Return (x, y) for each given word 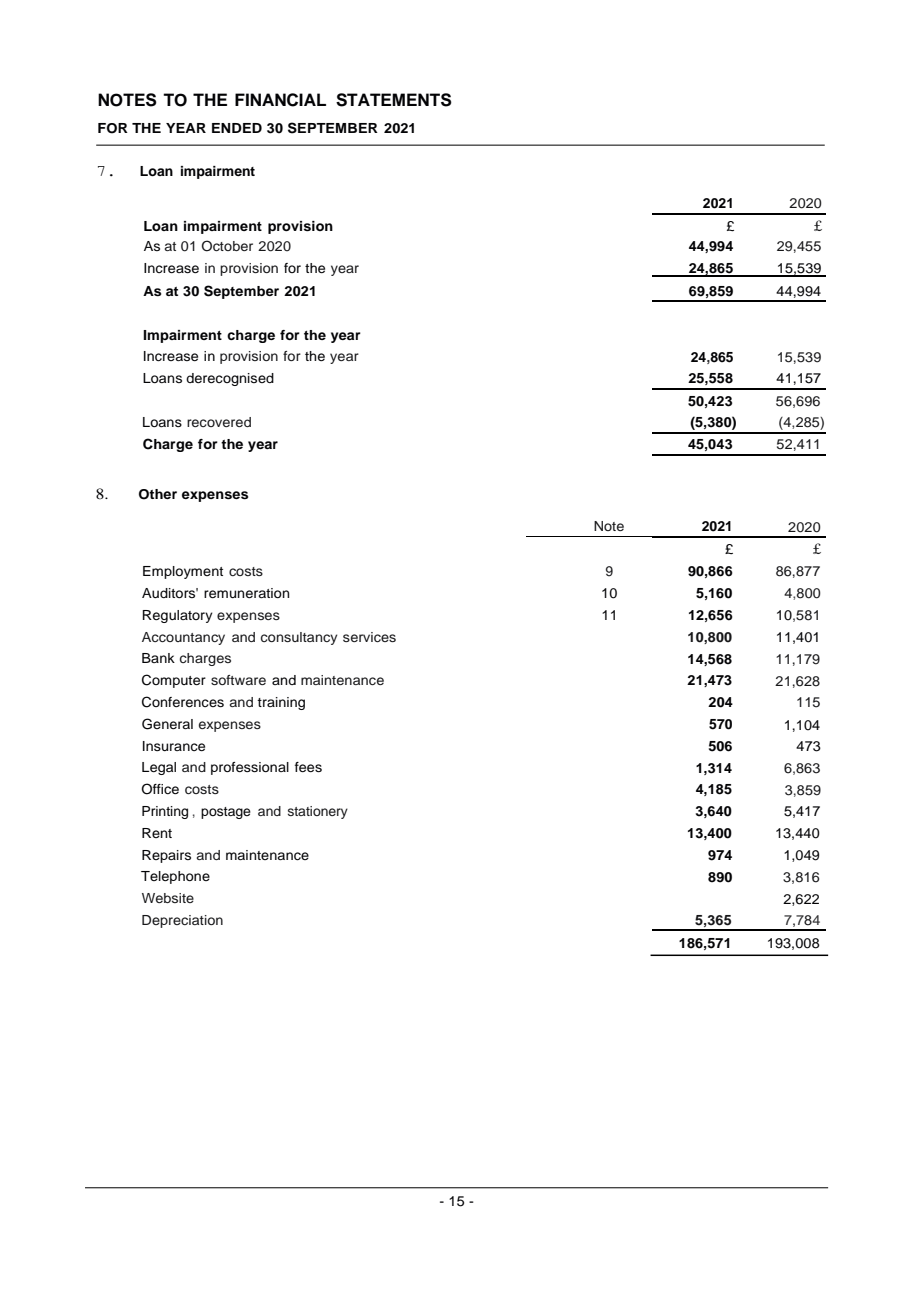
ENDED (237, 128)
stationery (318, 812)
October (227, 246)
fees (308, 767)
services (369, 637)
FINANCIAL (280, 100)
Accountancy (183, 638)
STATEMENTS (394, 100)
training (281, 703)
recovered (219, 422)
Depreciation (182, 921)
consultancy (299, 638)
